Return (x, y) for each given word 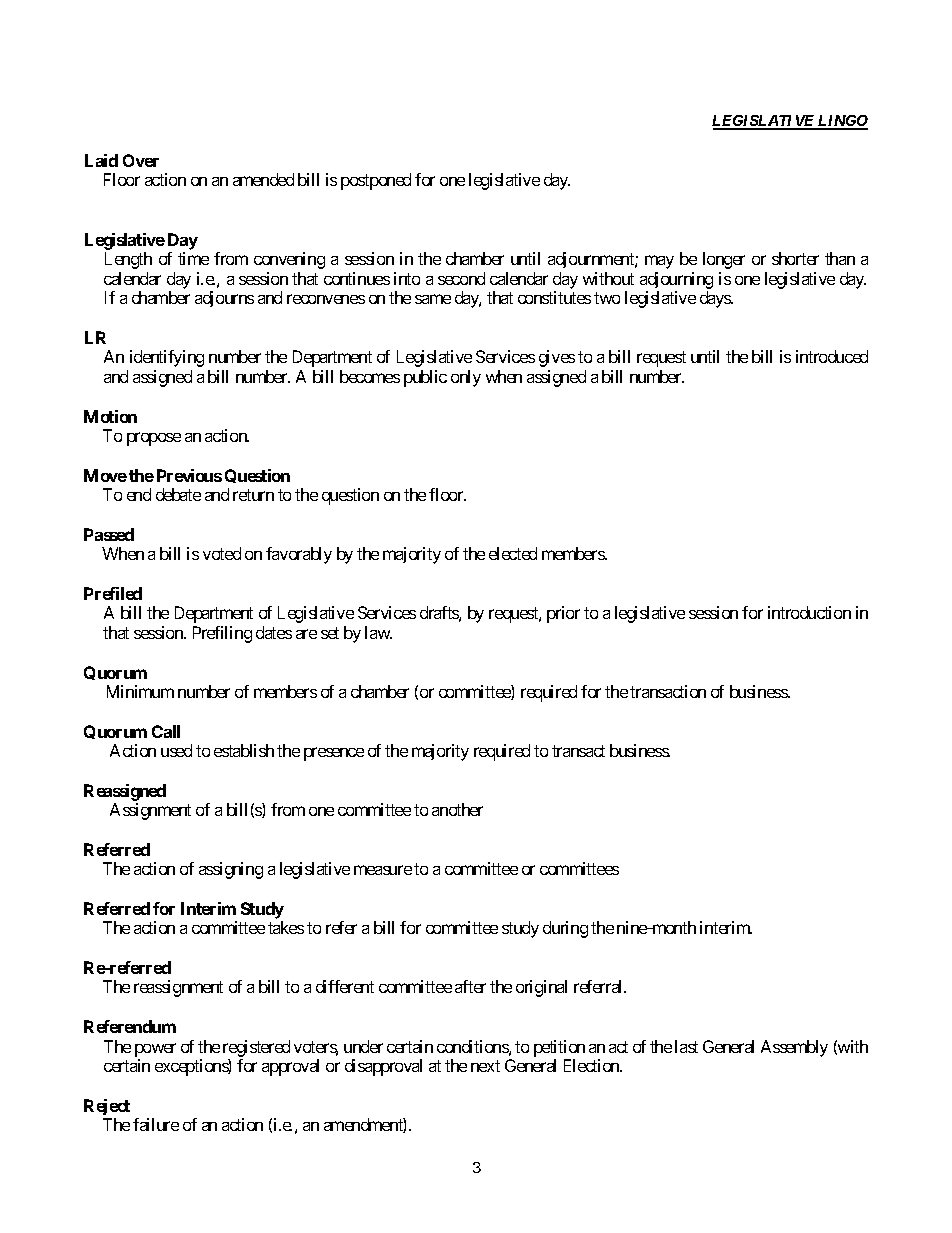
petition (559, 1048)
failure (156, 1124)
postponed (376, 181)
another (457, 809)
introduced (832, 356)
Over (141, 160)
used (176, 750)
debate (178, 494)
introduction (809, 612)
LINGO (842, 122)
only (466, 378)
